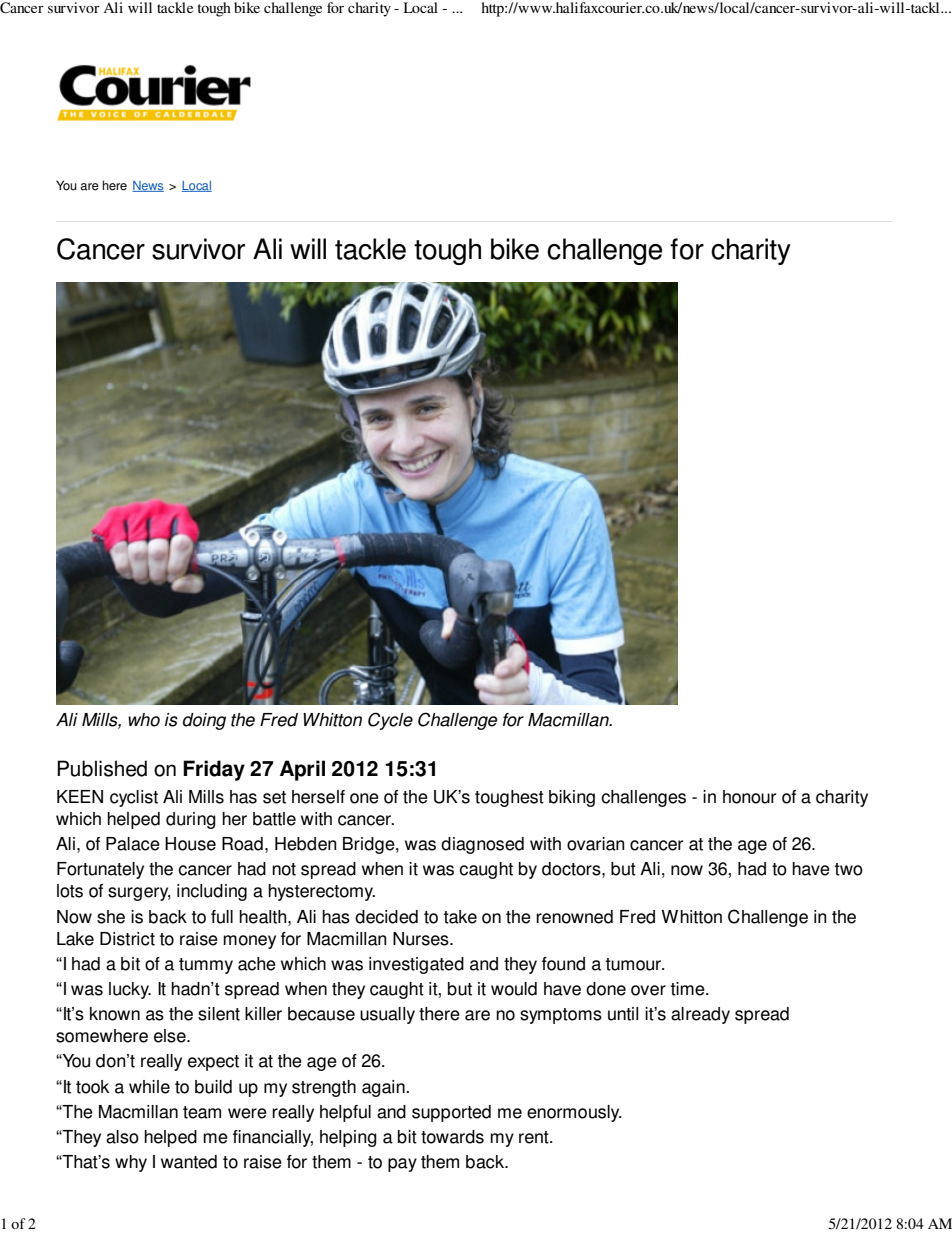 This screenshot has width=952, height=1233. What do you see at coordinates (144, 720) in the screenshot?
I see `who` at bounding box center [144, 720].
